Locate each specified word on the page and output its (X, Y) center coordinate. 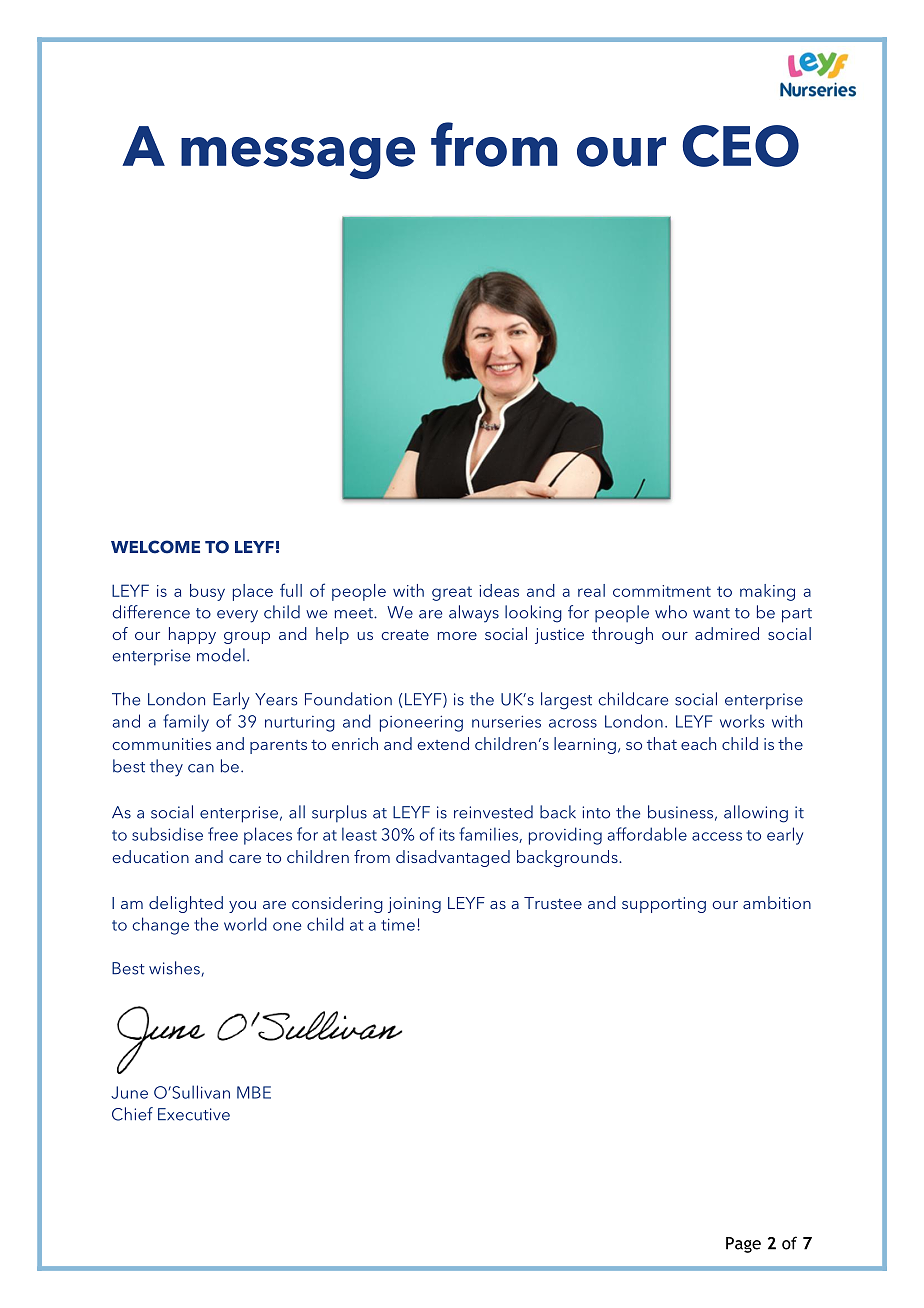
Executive (194, 1114)
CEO (741, 146)
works (742, 721)
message (298, 158)
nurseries (506, 721)
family (186, 723)
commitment (662, 591)
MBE (254, 1092)
